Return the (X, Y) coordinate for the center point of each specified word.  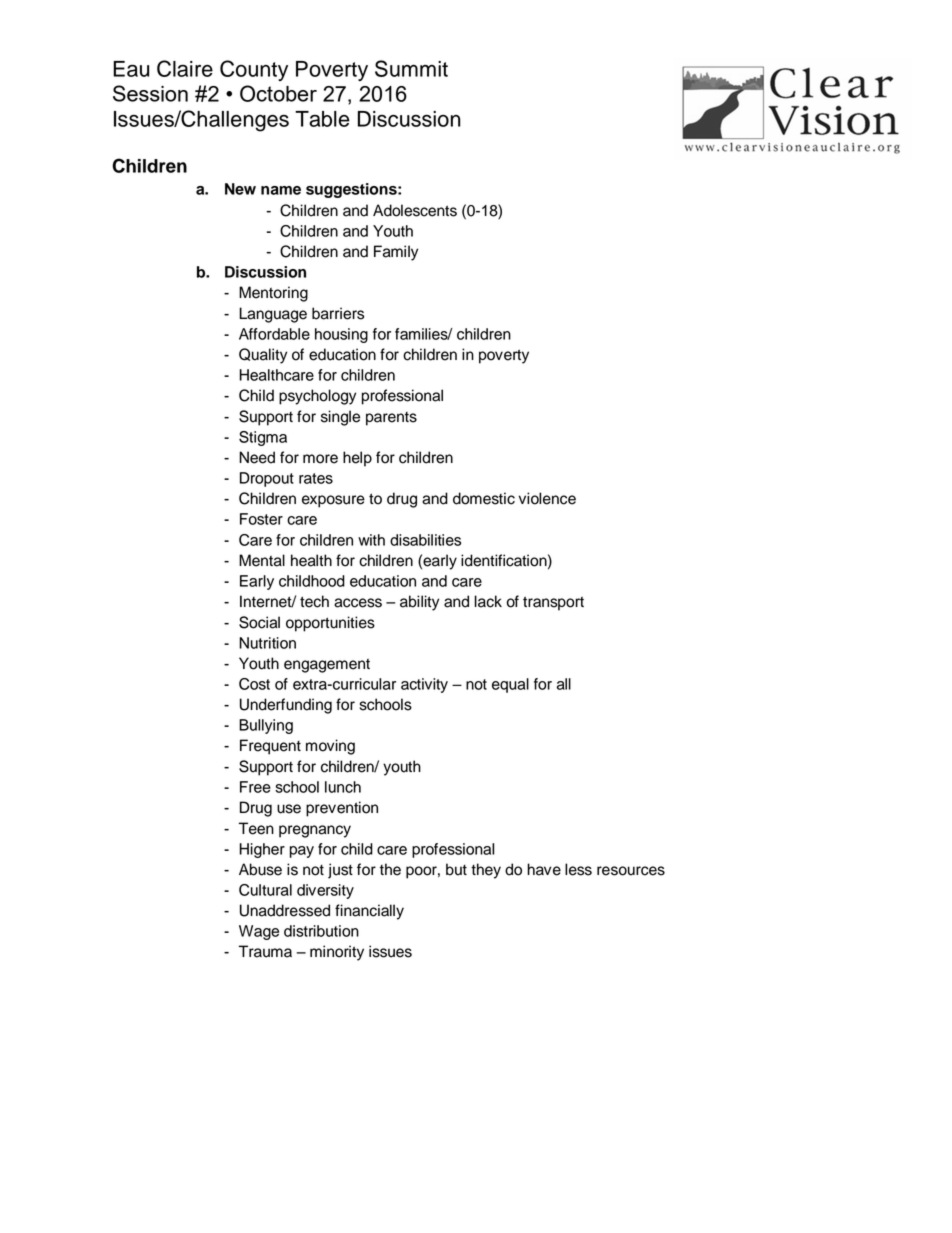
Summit (411, 68)
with (371, 540)
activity (424, 685)
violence (547, 498)
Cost (254, 684)
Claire (185, 68)
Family (396, 253)
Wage (259, 932)
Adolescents (415, 210)
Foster (261, 519)
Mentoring (273, 294)
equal (510, 685)
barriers (338, 313)
